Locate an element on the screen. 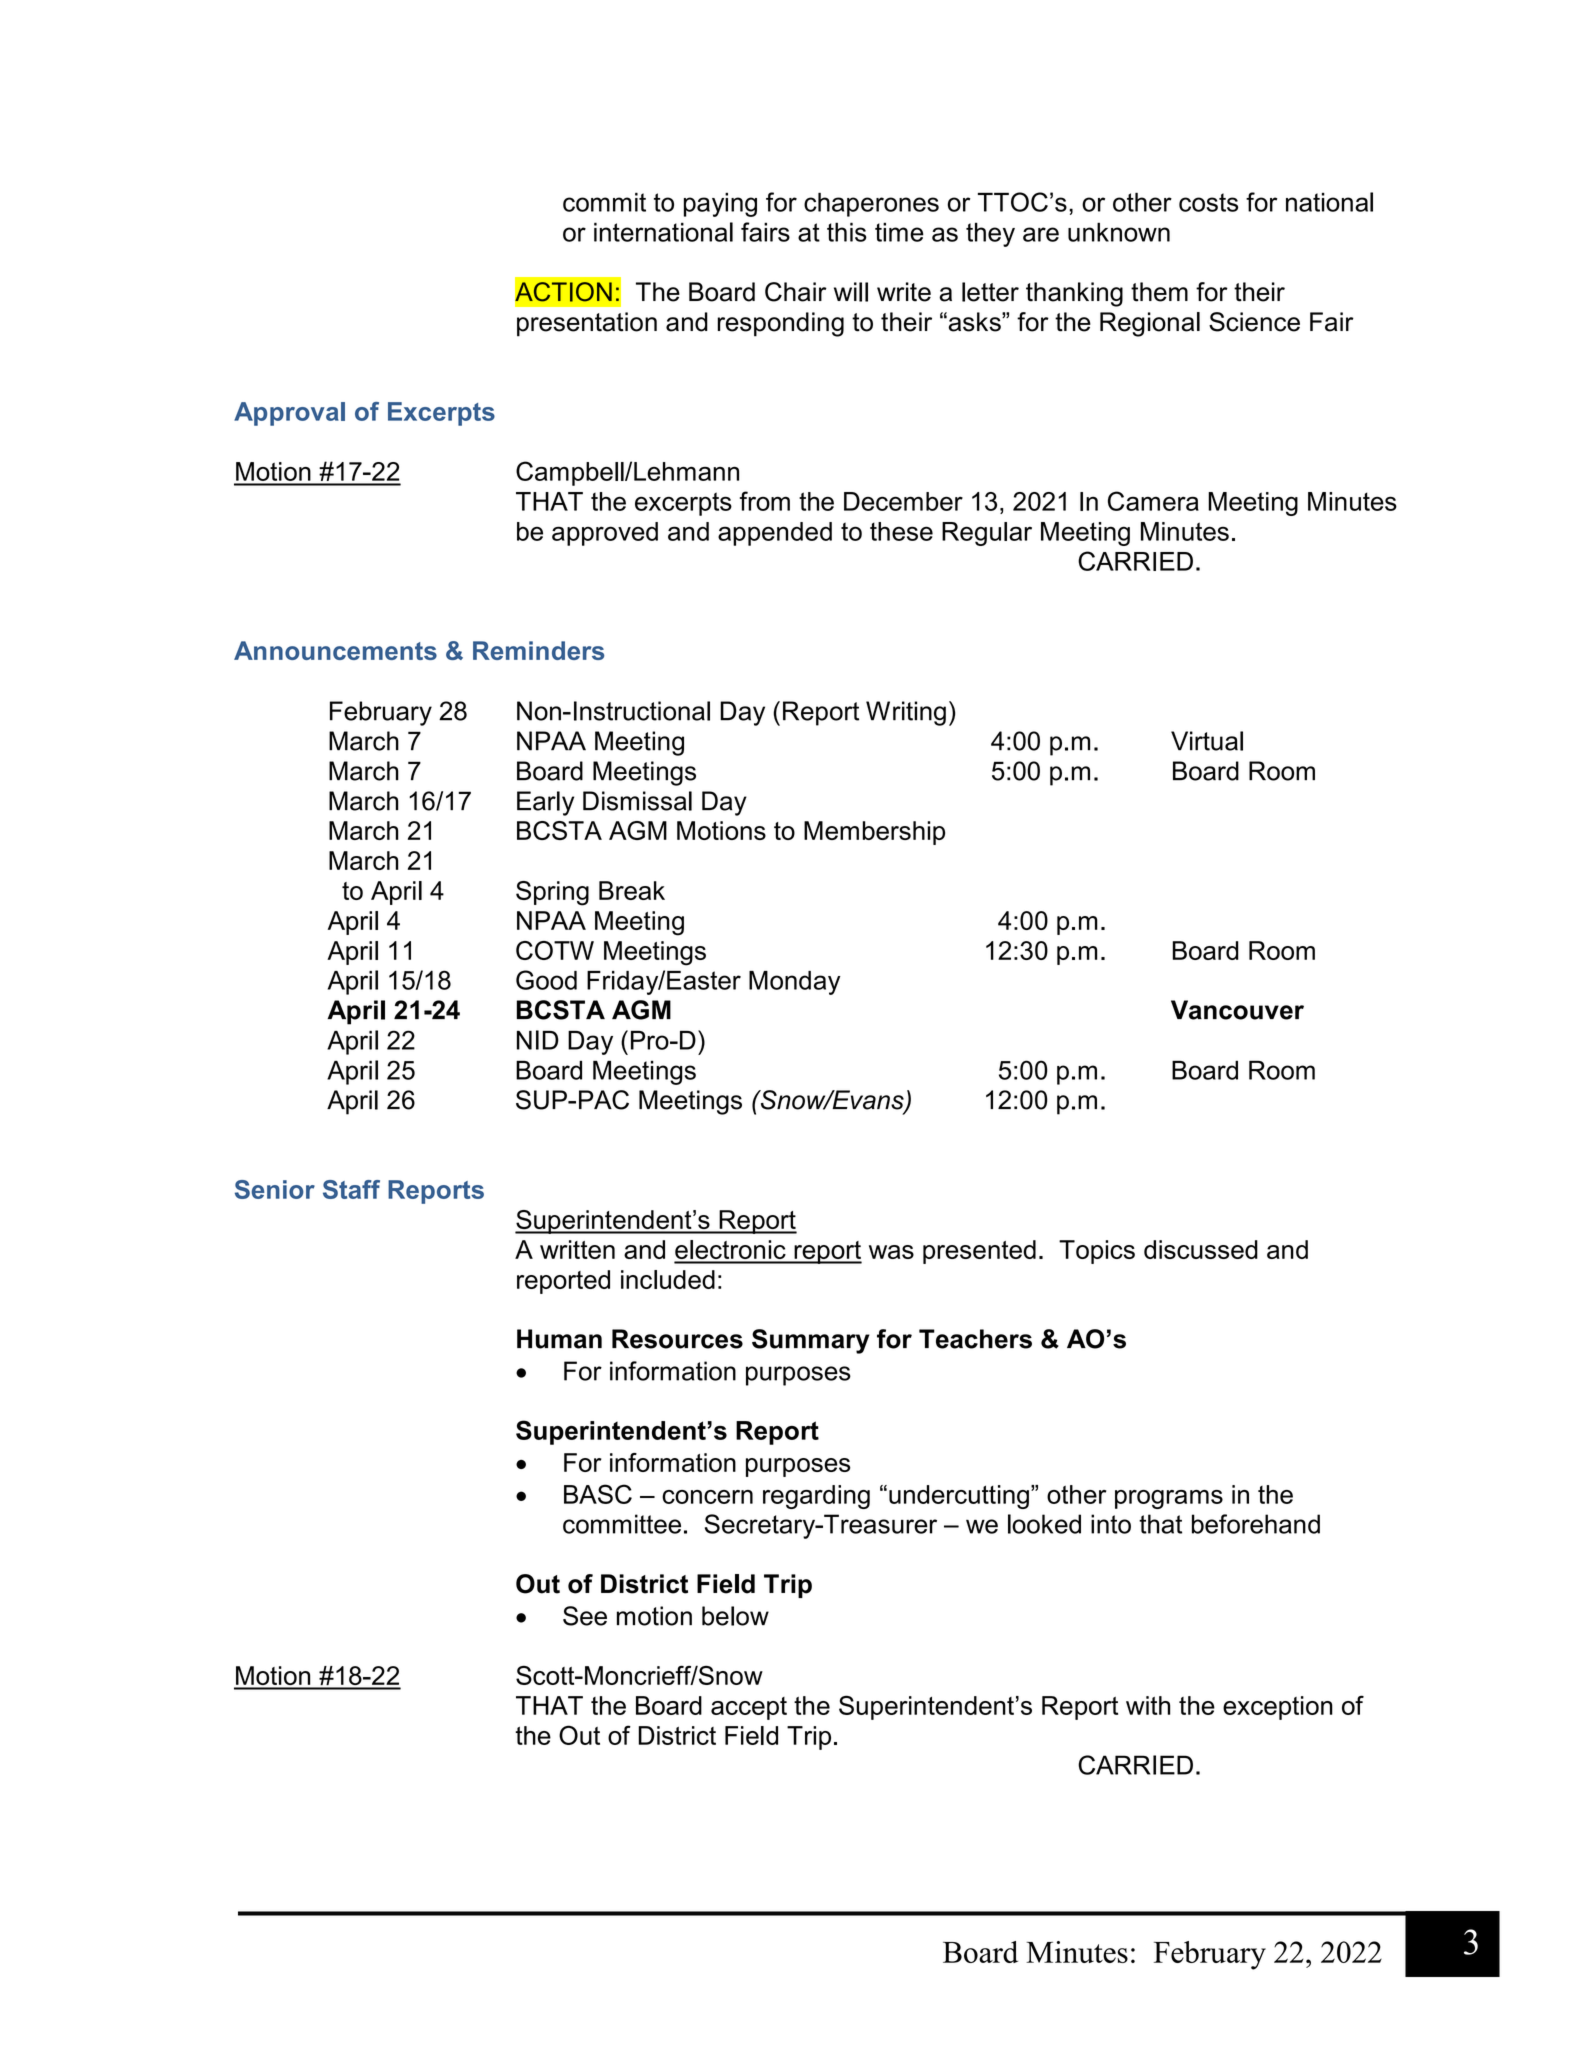 This screenshot has width=1593, height=2061. discussed is located at coordinates (1201, 1249).
